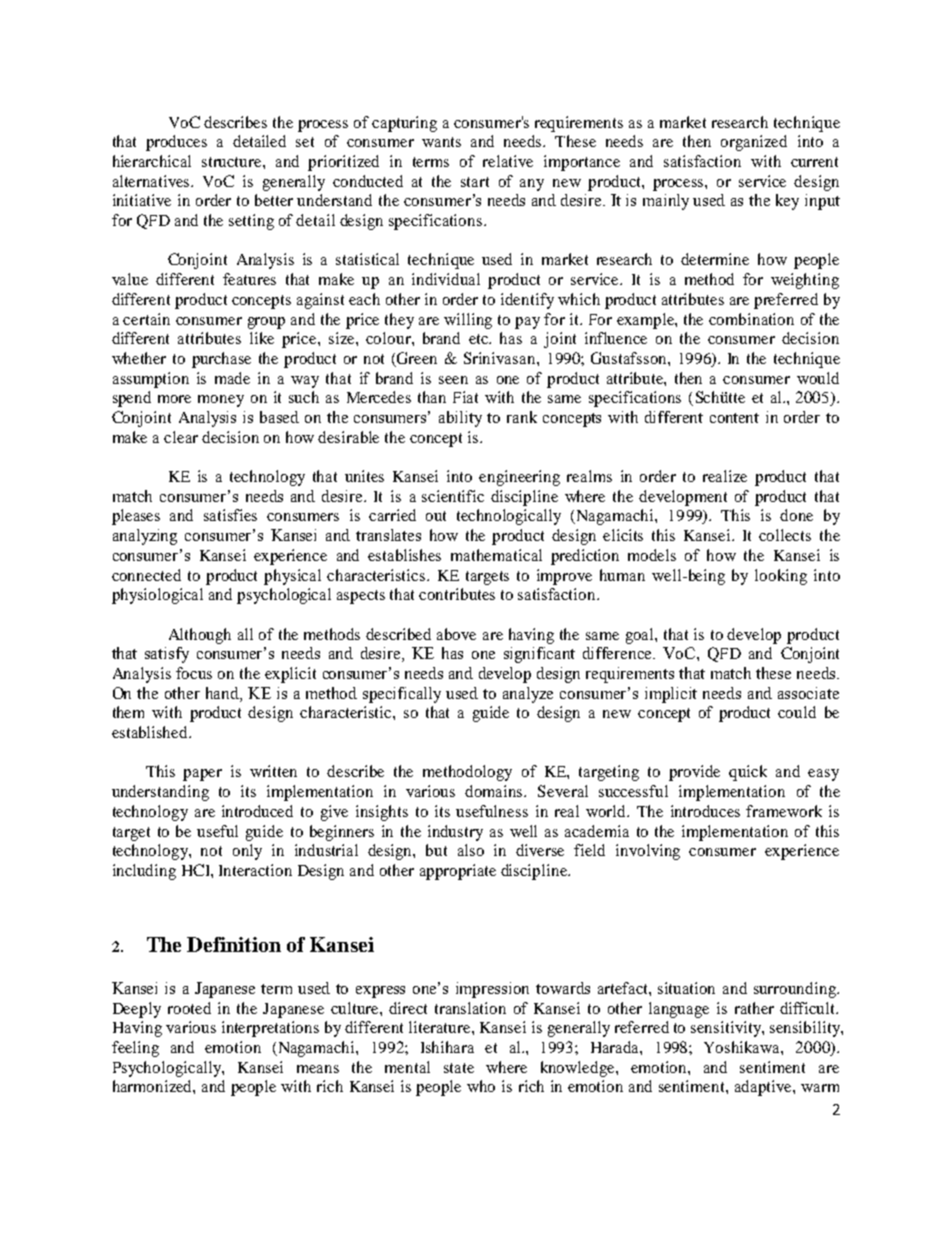 Image resolution: width=952 pixels, height=1233 pixels. Describe the element at coordinates (508, 161) in the screenshot. I see `relative` at that location.
